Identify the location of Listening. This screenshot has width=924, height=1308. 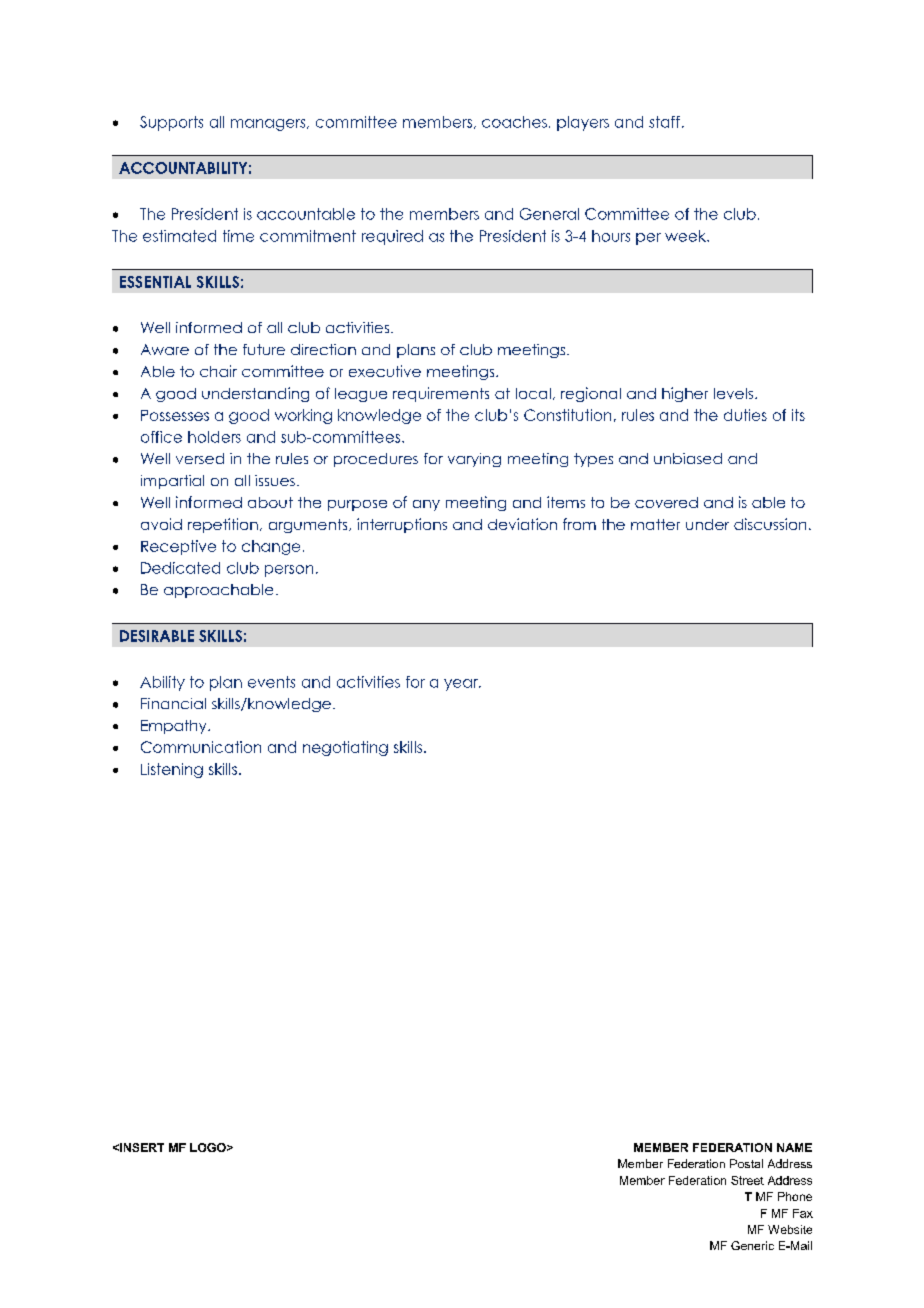
(172, 770).
